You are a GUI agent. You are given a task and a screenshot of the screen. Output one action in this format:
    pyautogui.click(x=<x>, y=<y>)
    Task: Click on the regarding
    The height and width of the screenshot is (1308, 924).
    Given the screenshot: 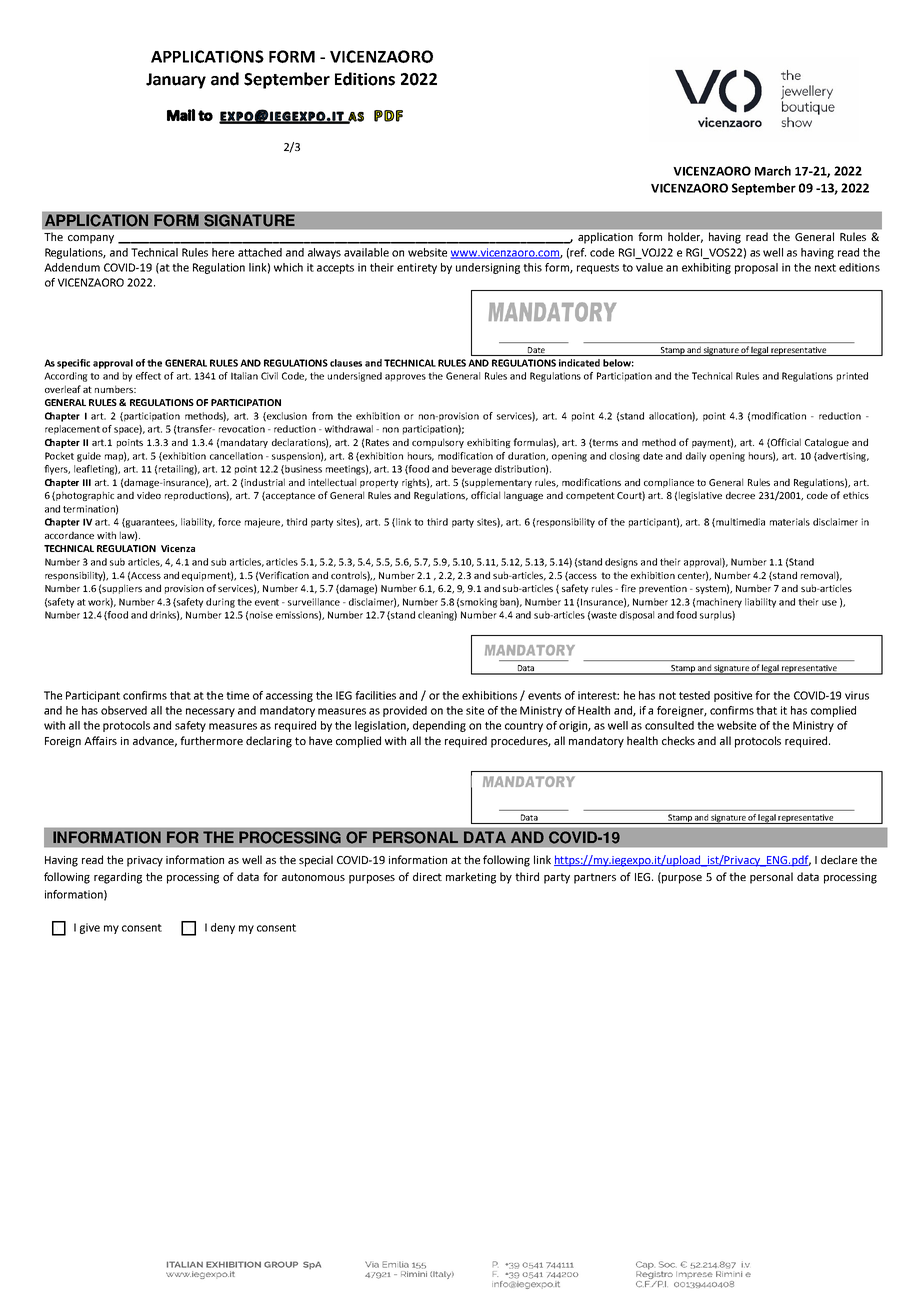 What is the action you would take?
    pyautogui.click(x=118, y=878)
